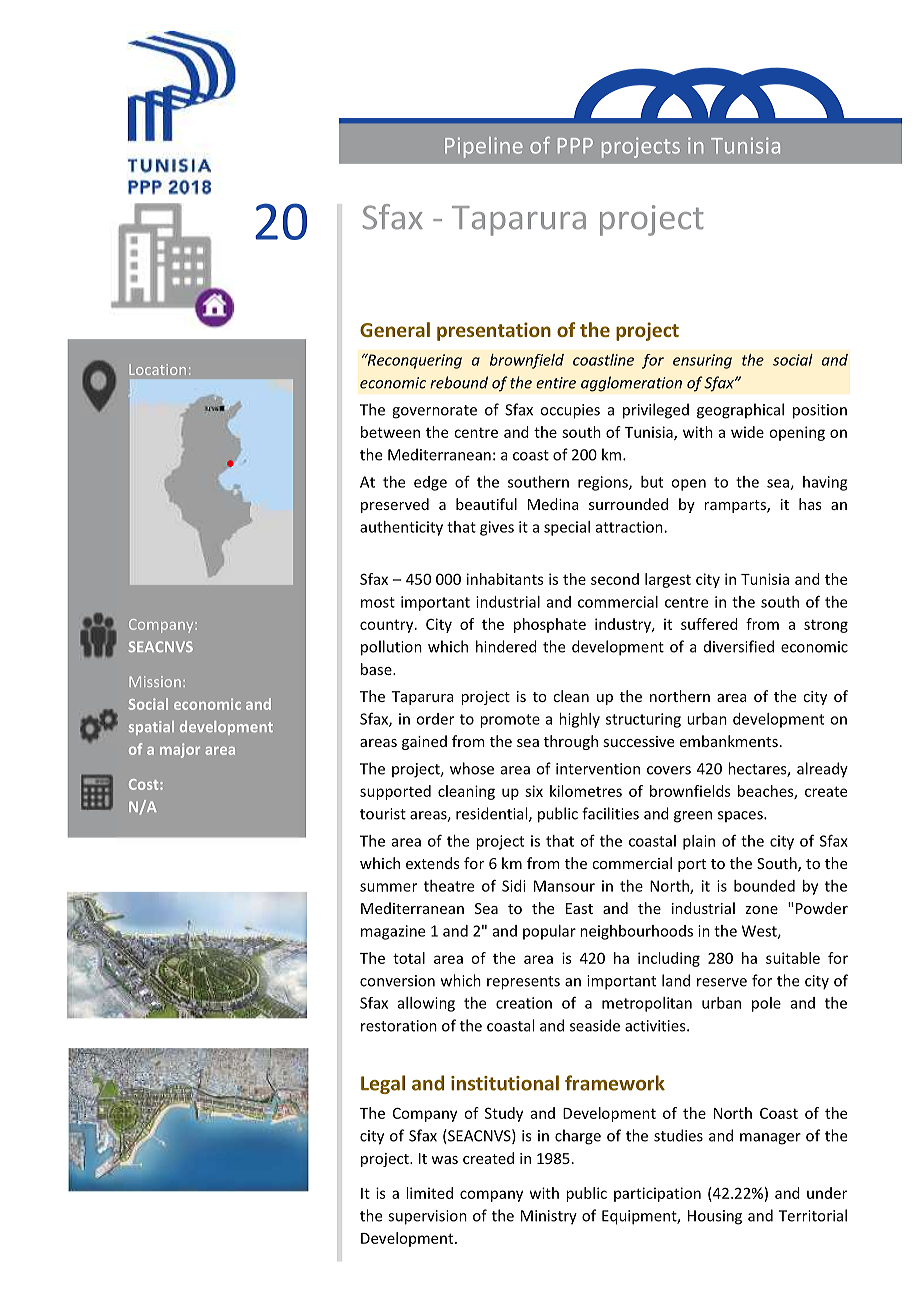 Image resolution: width=924 pixels, height=1308 pixels. I want to click on residential, so click(493, 814).
